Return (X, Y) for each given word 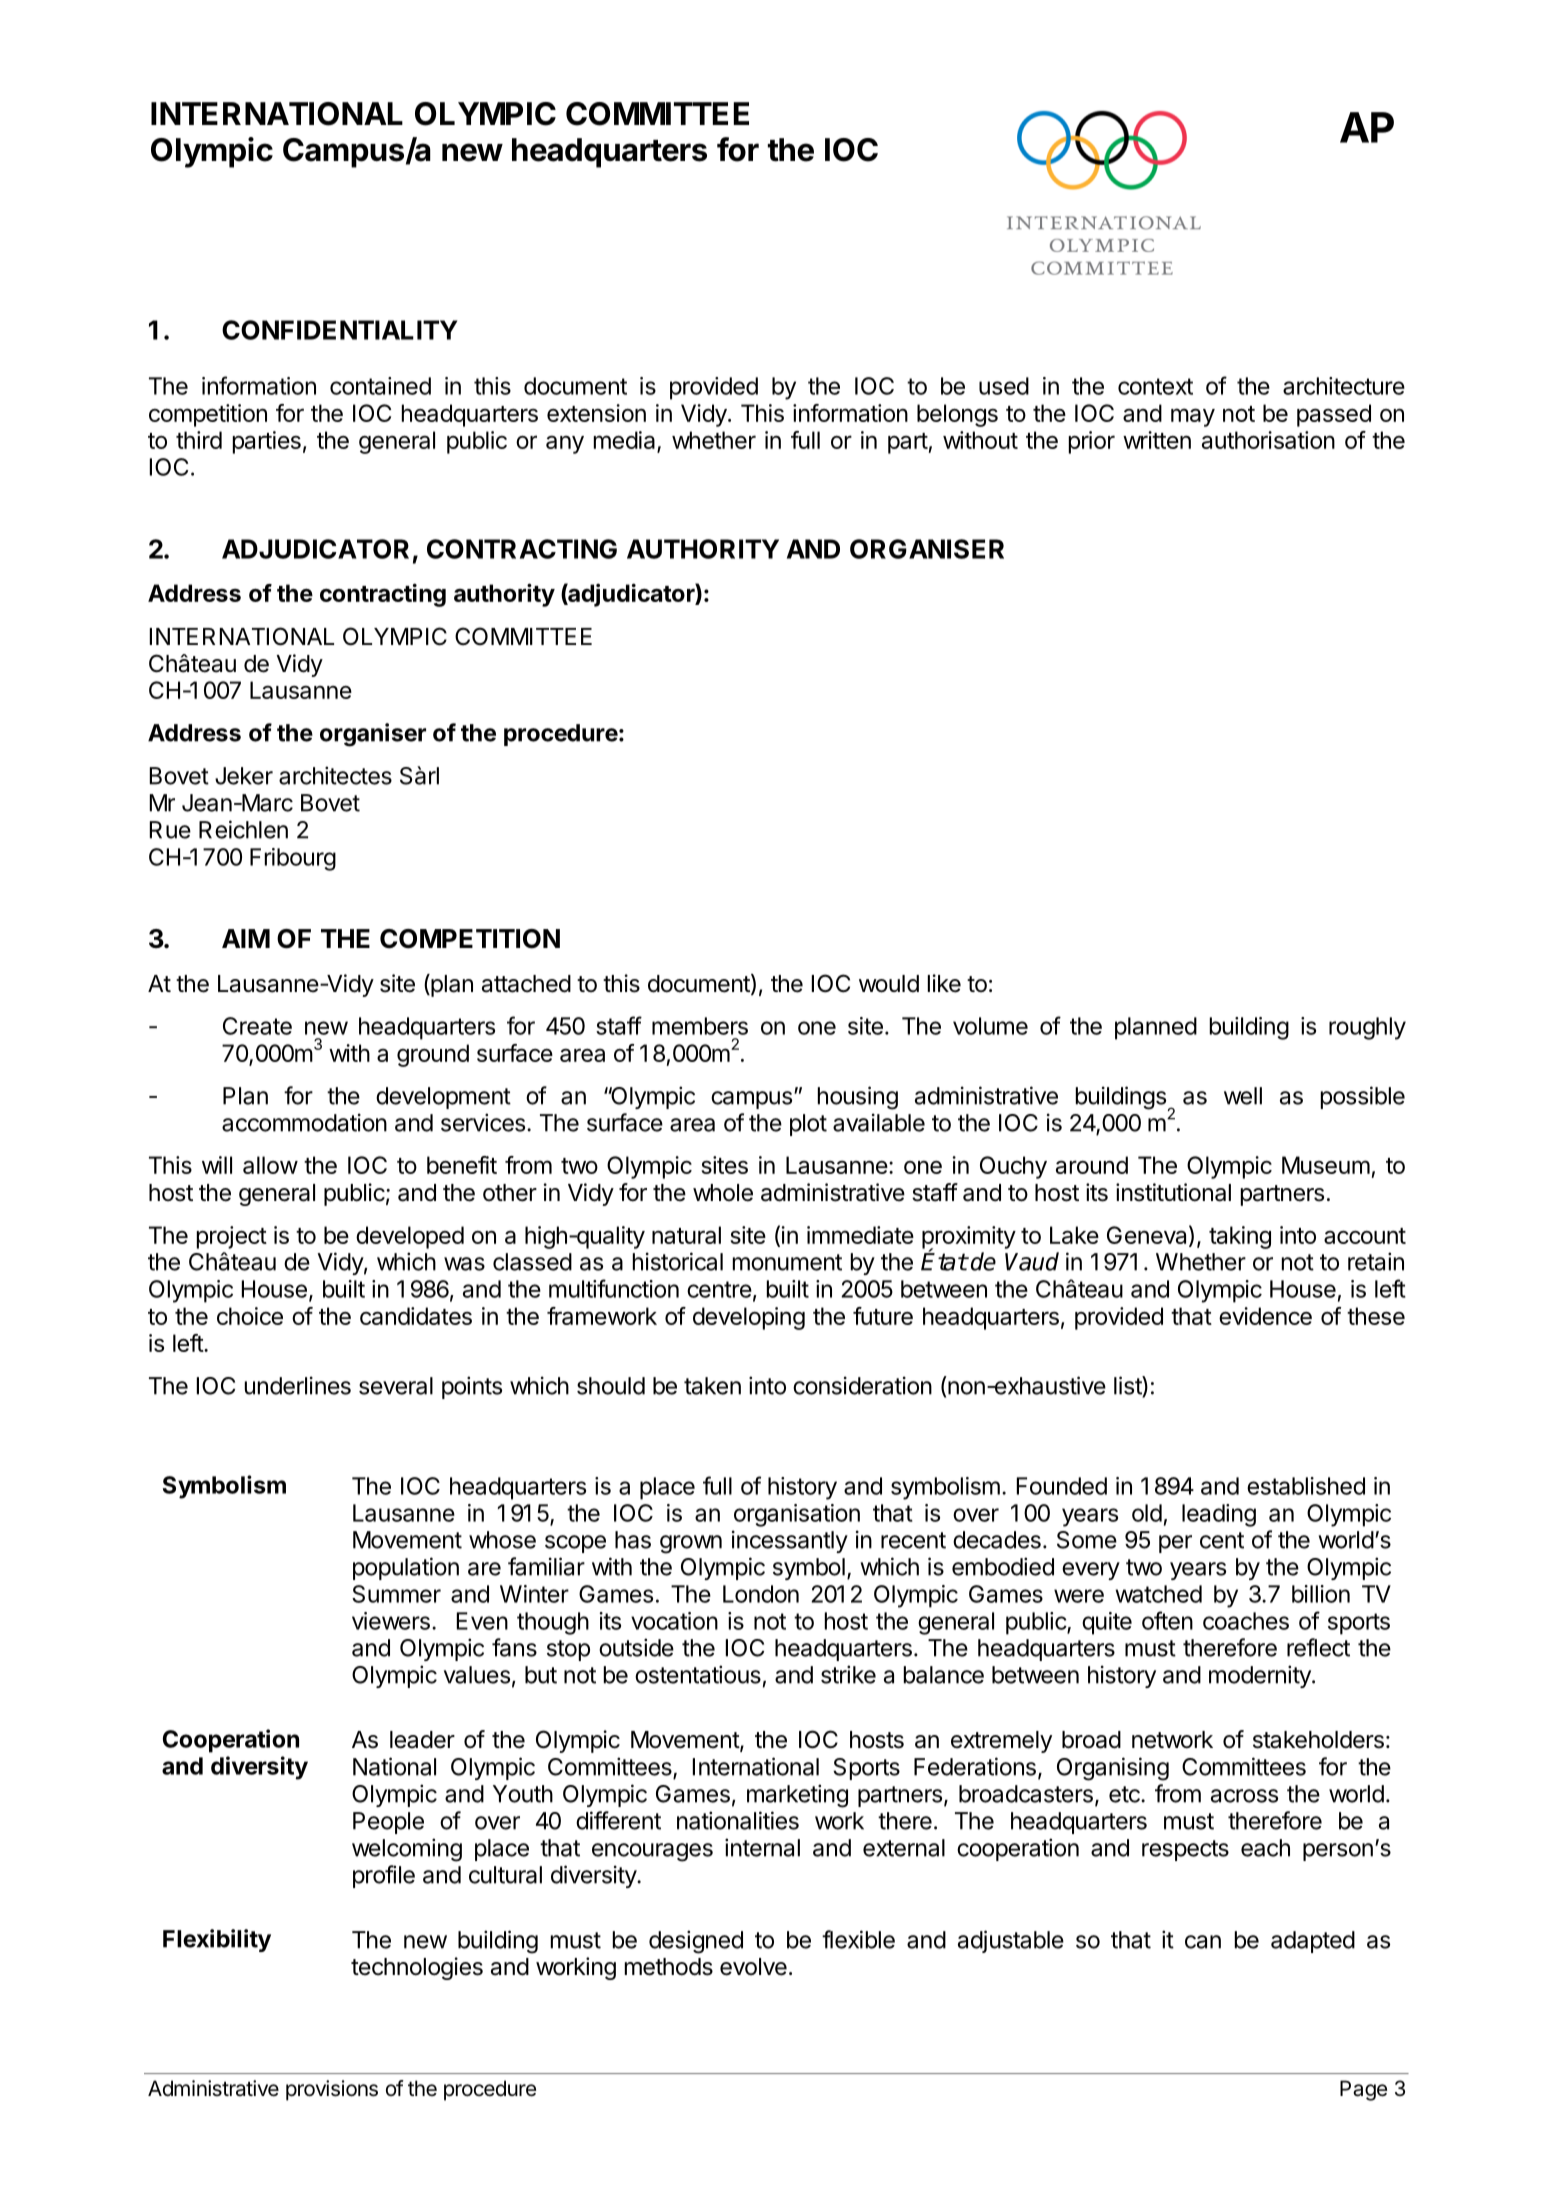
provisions (332, 2090)
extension (596, 413)
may (1193, 417)
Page (1363, 2090)
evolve (753, 1967)
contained (380, 386)
